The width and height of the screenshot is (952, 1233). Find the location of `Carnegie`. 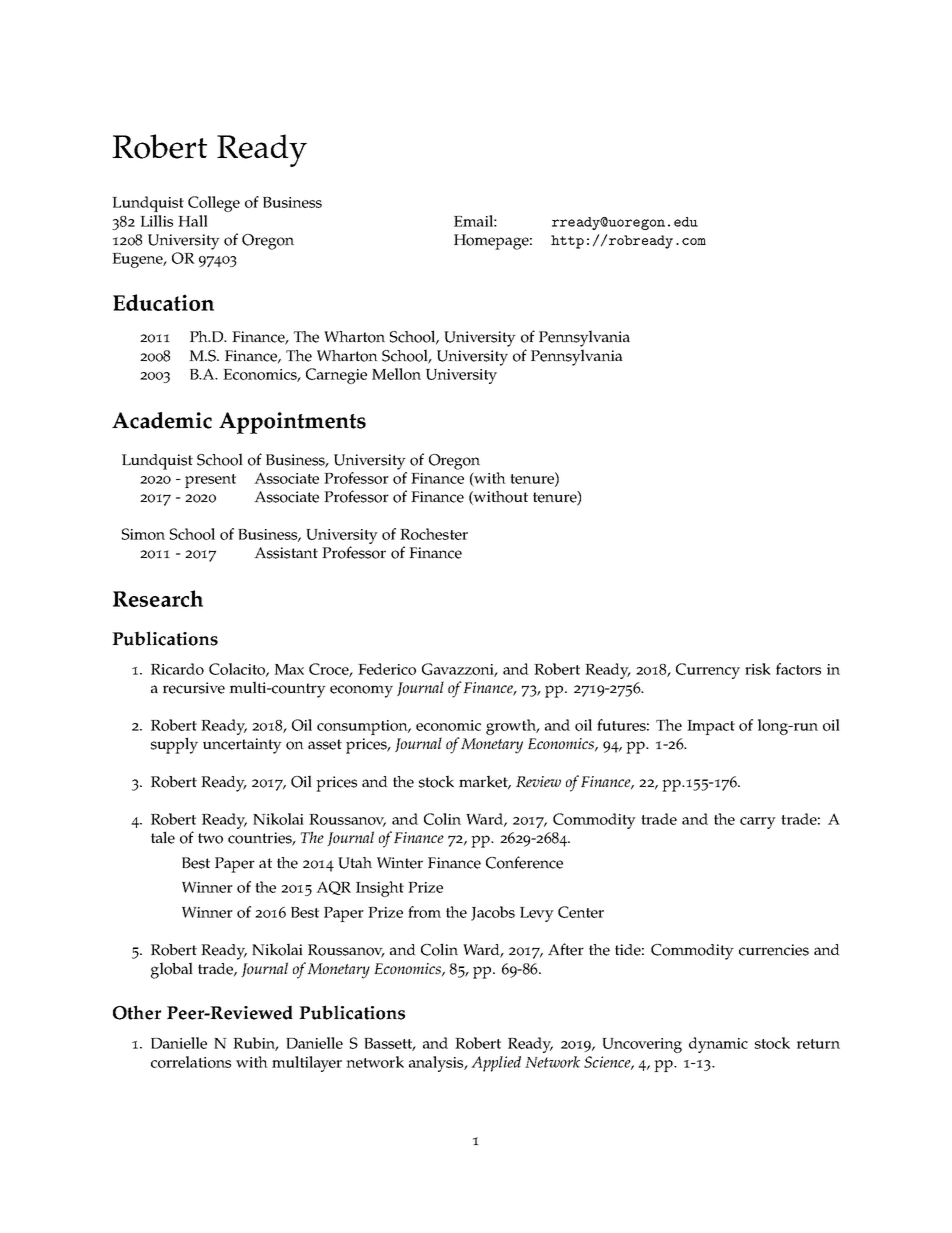

Carnegie is located at coordinates (336, 376).
